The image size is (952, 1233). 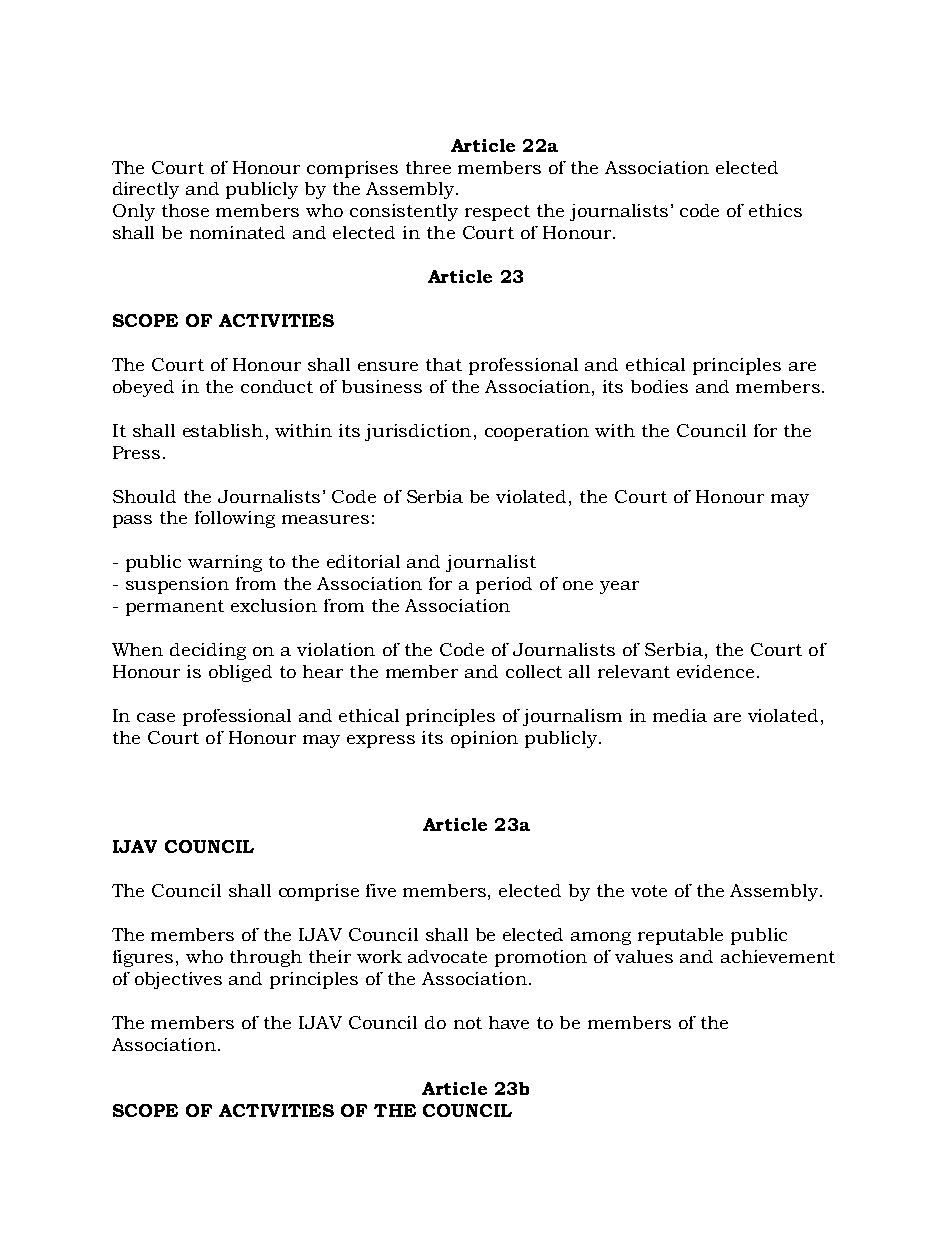 What do you see at coordinates (484, 739) in the screenshot?
I see `opinion` at bounding box center [484, 739].
